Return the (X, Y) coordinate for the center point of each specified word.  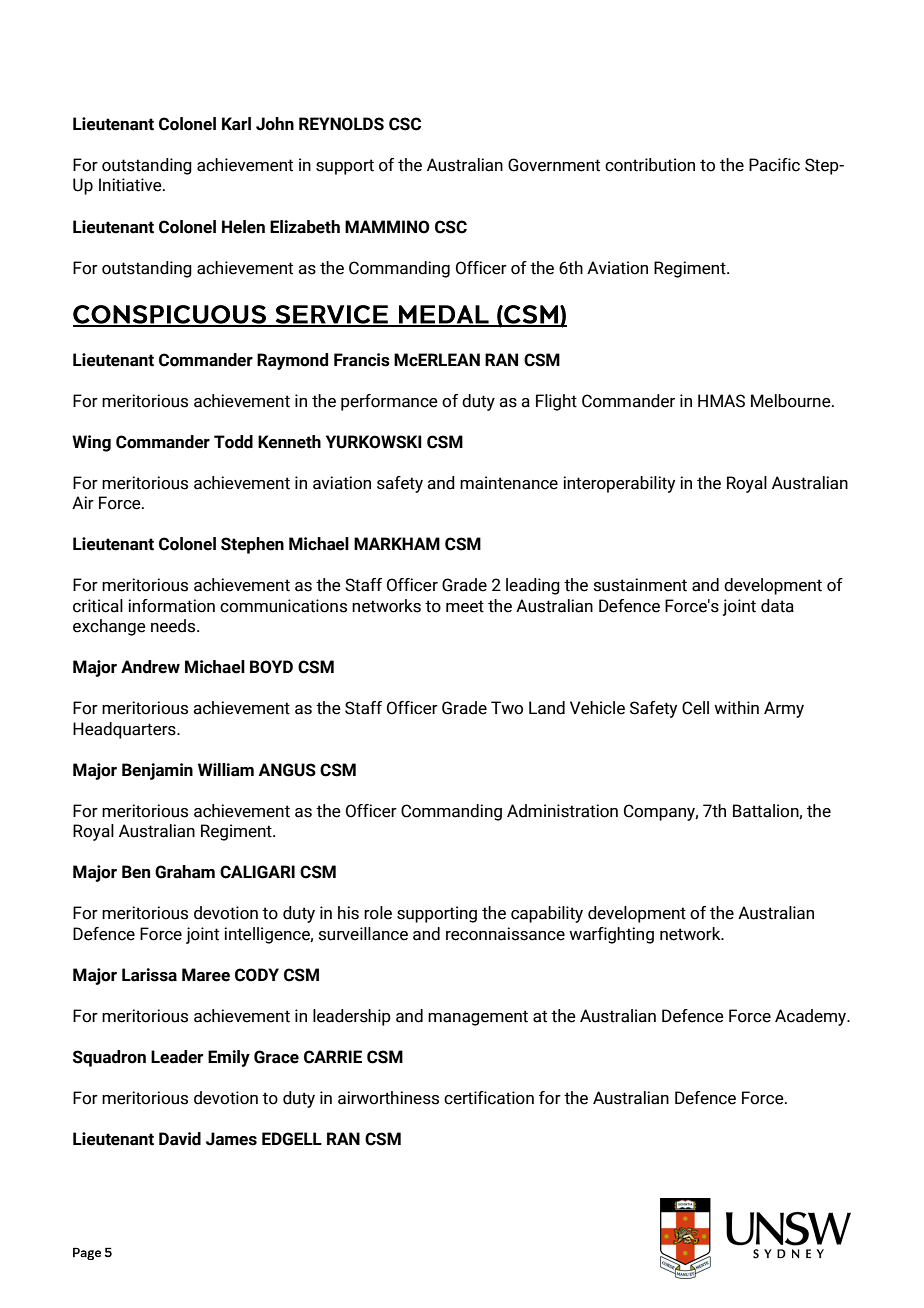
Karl (236, 124)
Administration (562, 811)
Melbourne (792, 401)
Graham (185, 872)
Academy (812, 1017)
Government (554, 165)
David (180, 1139)
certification (489, 1098)
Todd (233, 442)
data (777, 606)
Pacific (774, 165)
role (378, 913)
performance (389, 402)
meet (465, 606)
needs (174, 626)
